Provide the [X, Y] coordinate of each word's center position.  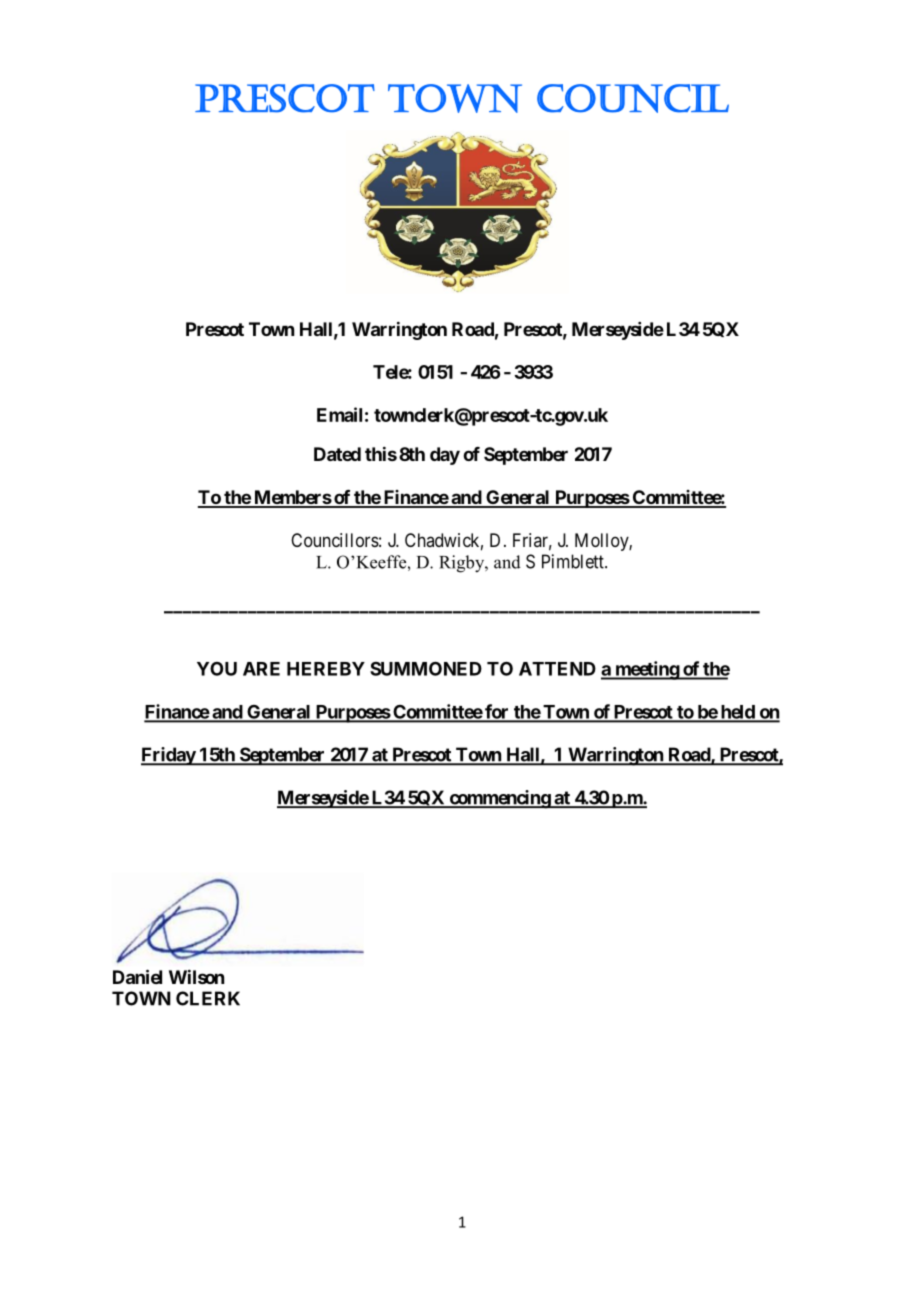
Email [339, 414]
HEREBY [326, 669]
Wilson [196, 976]
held [737, 713]
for [497, 712]
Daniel [137, 976]
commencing [499, 799]
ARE [261, 669]
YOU [217, 669]
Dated [337, 454]
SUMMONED [426, 668]
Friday [169, 756]
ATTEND [557, 669]
